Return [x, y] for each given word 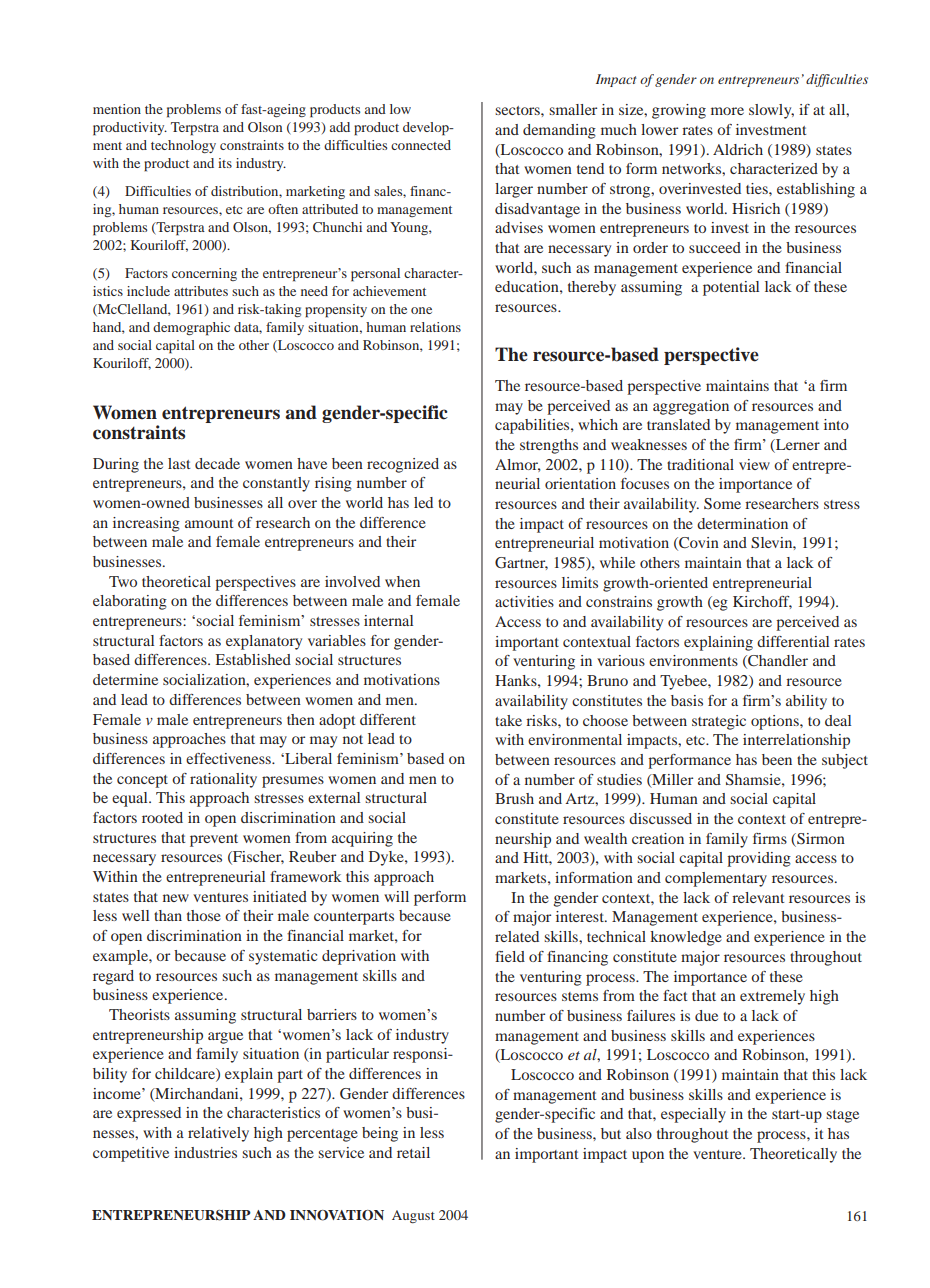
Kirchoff [762, 602]
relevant [758, 897]
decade [217, 463]
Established [253, 659]
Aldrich [738, 149]
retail [413, 1152]
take [508, 720]
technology [183, 146]
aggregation [691, 407]
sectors [518, 110]
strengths [549, 446]
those [204, 915]
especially [693, 1115]
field [510, 956]
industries [205, 1152]
